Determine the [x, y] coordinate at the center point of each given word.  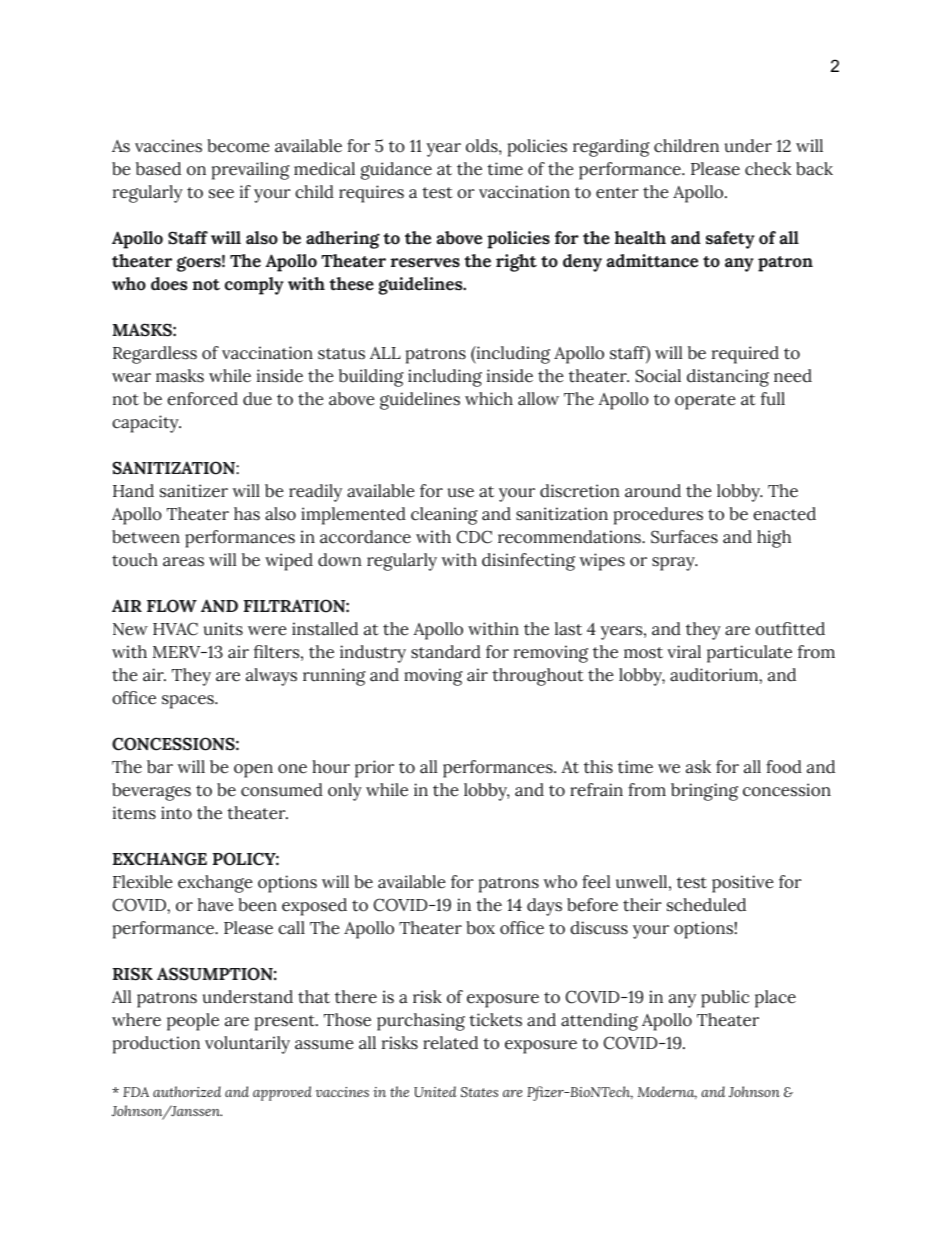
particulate [749, 654]
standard [446, 652]
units [223, 629]
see [221, 194]
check [768, 169]
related [450, 1043]
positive [743, 884]
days [544, 907]
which [489, 399]
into [176, 813]
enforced [202, 399]
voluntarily [247, 1045]
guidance [396, 171]
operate [705, 402]
